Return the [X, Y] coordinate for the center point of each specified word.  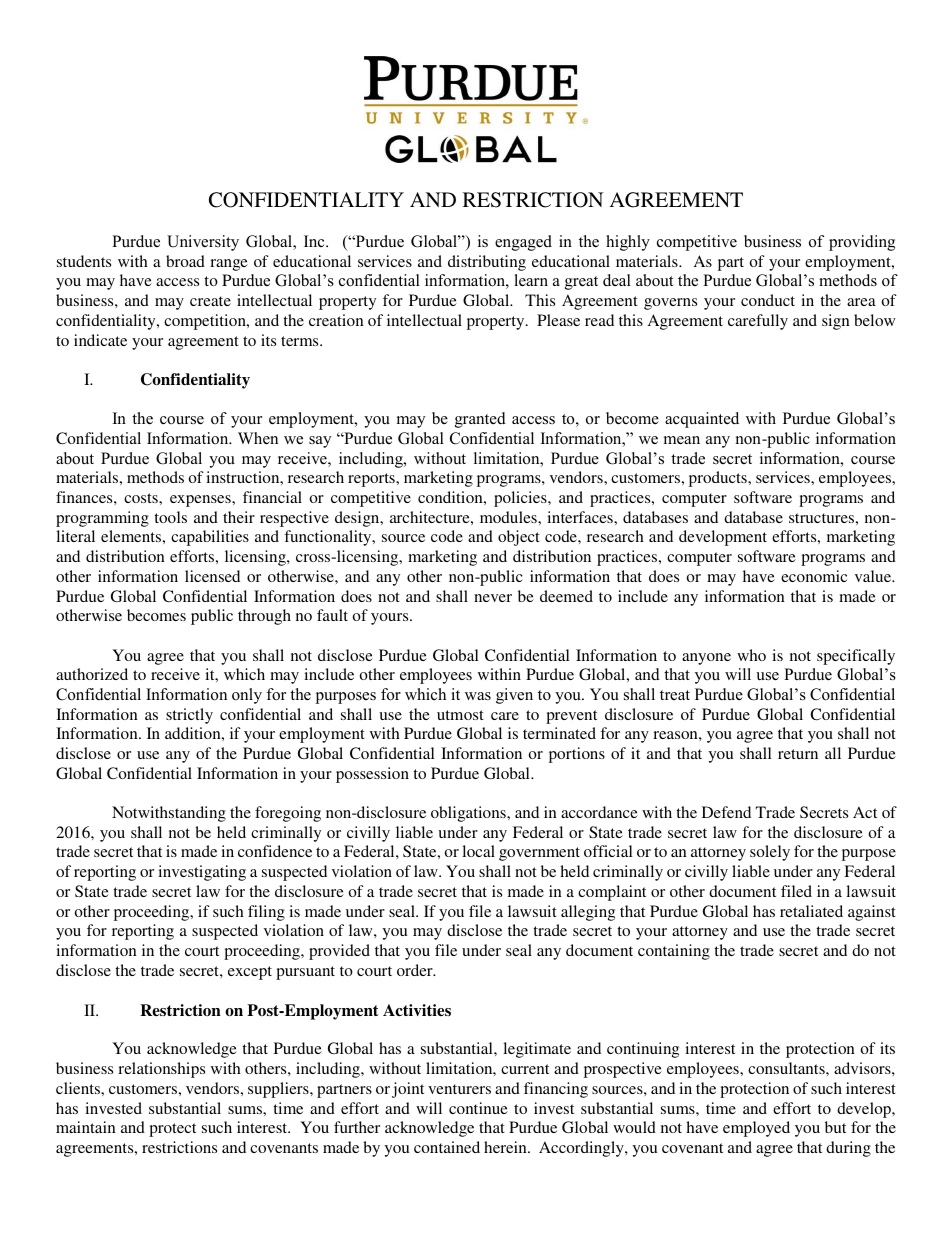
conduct [768, 300]
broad [185, 261]
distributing [487, 263]
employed [756, 1129]
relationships [161, 1070]
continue [478, 1108]
